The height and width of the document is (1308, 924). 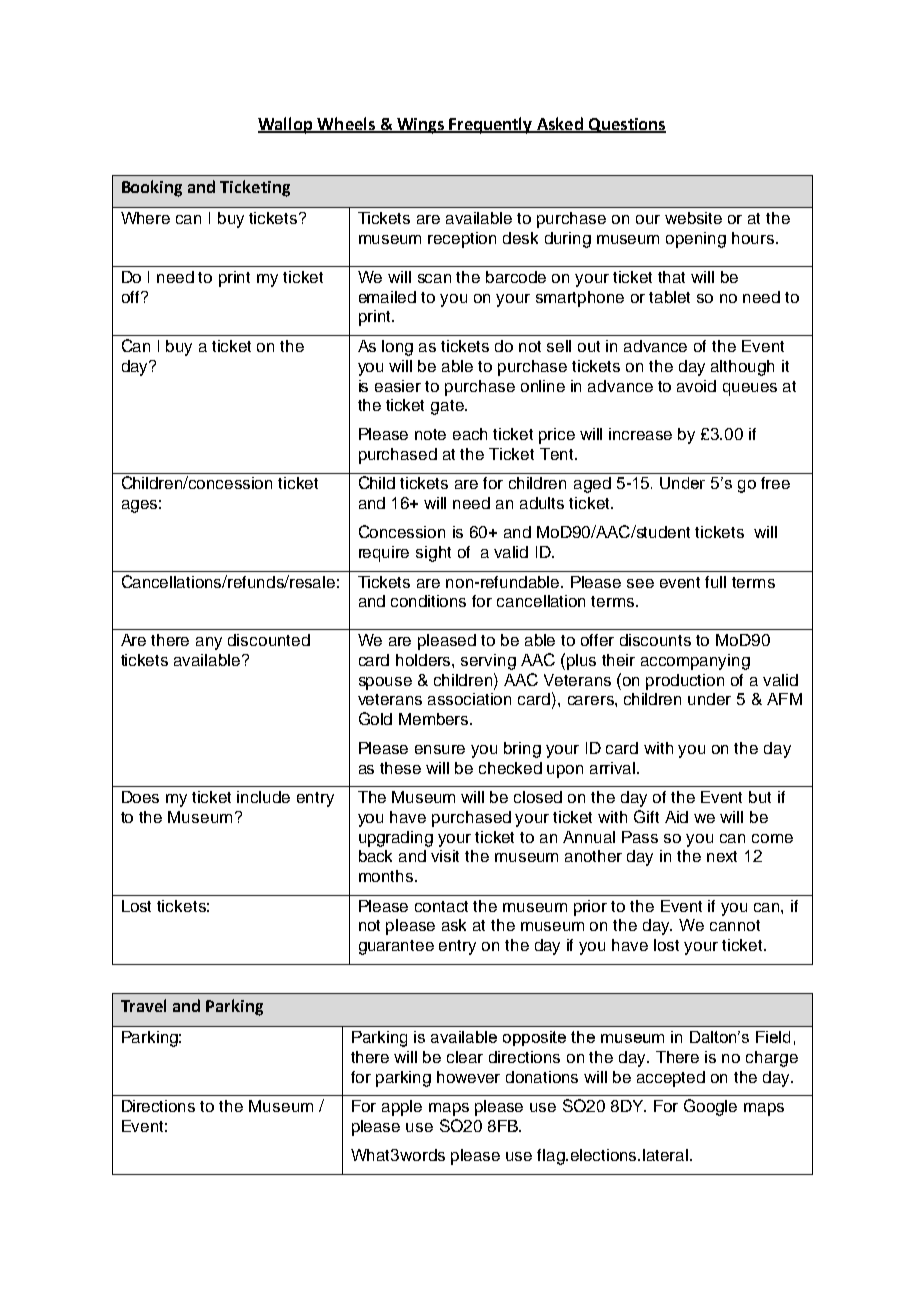 I want to click on contact, so click(x=441, y=906).
